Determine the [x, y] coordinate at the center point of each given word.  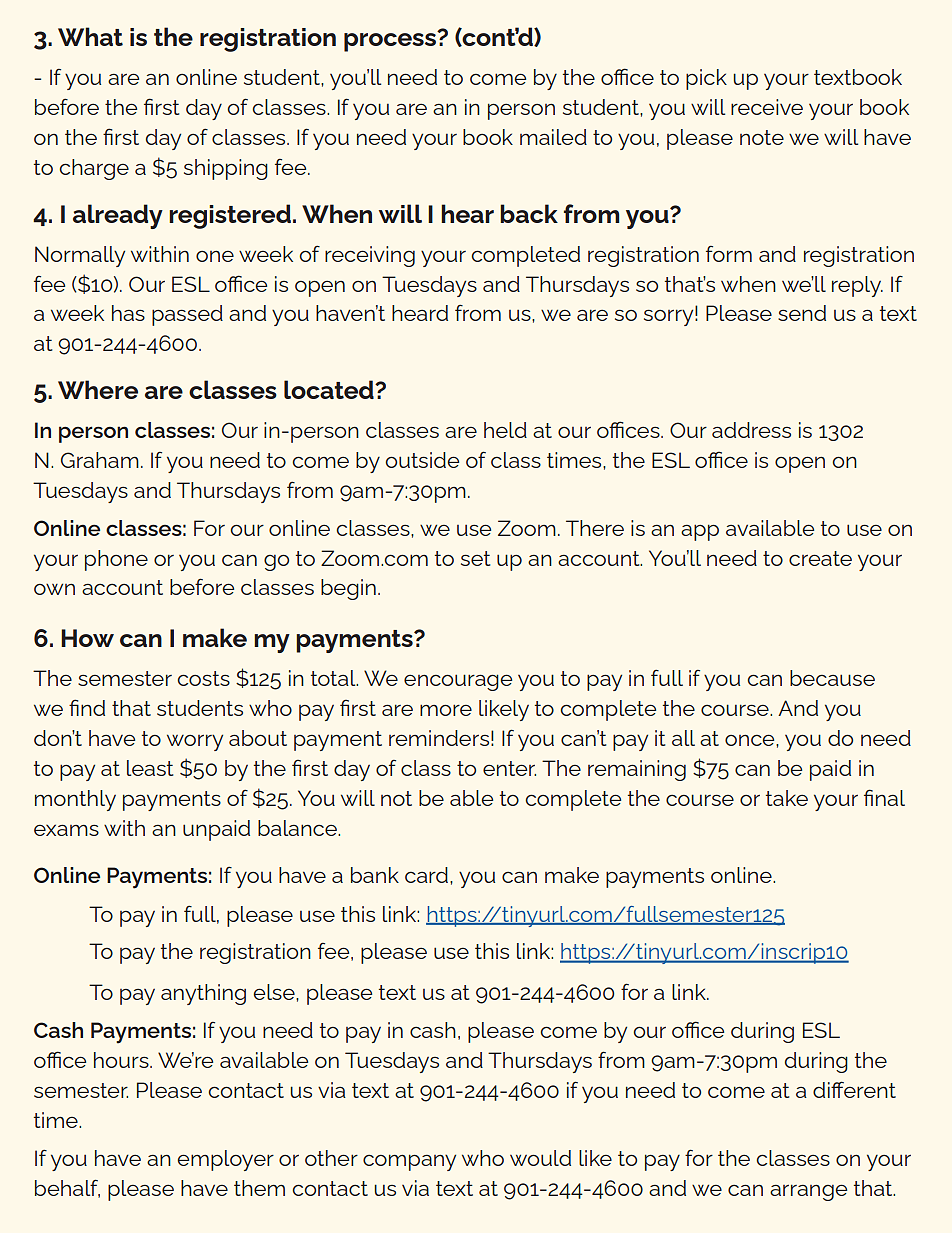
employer [225, 1160]
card [426, 875]
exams [66, 830]
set [475, 558]
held [505, 430]
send [802, 313]
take [787, 798]
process [391, 41]
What [90, 36]
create [820, 558]
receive [767, 107]
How [87, 638]
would [540, 1158]
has [128, 313]
